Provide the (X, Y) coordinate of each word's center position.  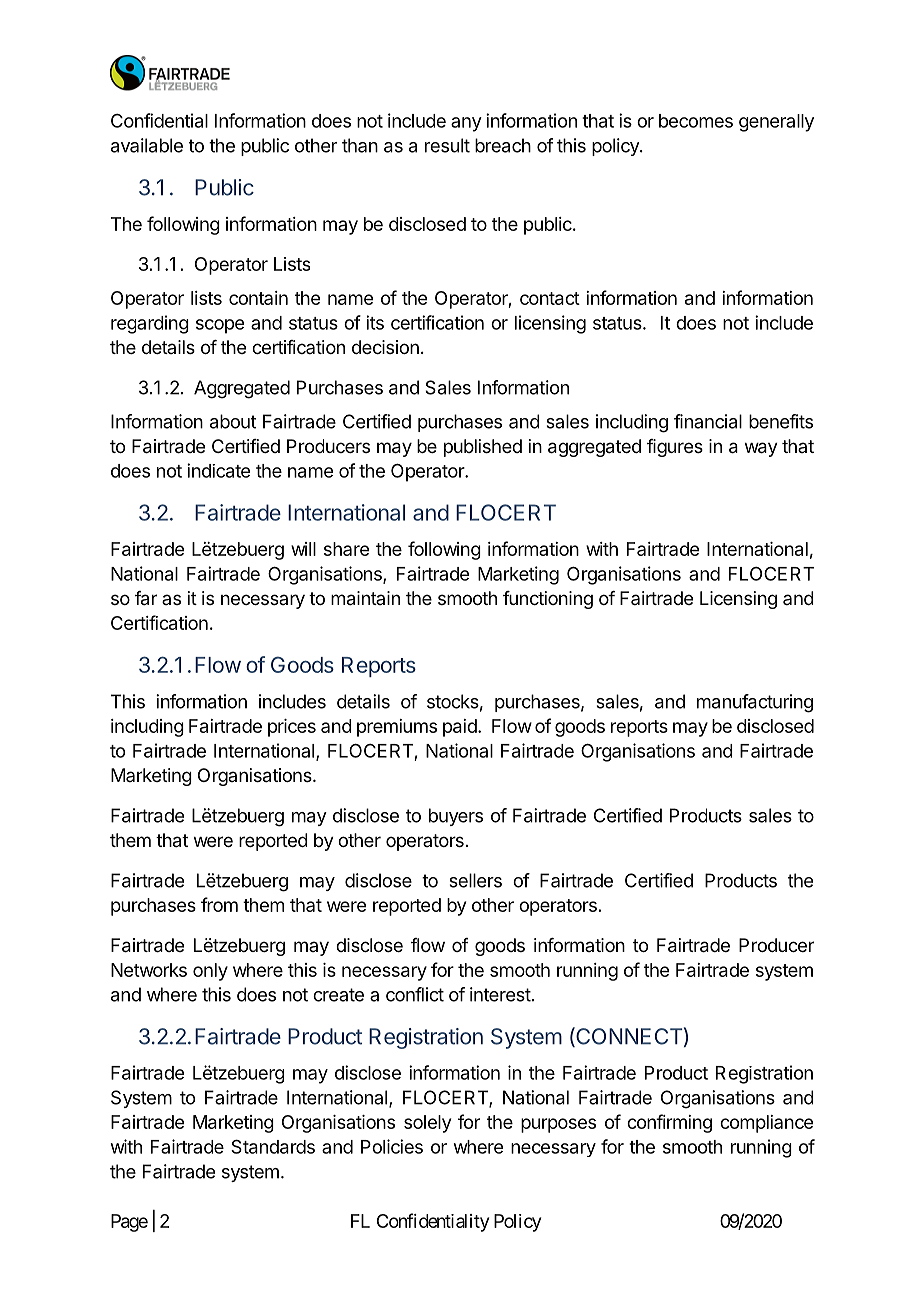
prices (292, 728)
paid (460, 728)
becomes (696, 121)
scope (220, 326)
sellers (475, 880)
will (303, 549)
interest (500, 994)
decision (385, 347)
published (483, 448)
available (147, 145)
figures (675, 448)
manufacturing (755, 703)
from (219, 904)
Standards (273, 1146)
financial (708, 421)
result (447, 145)
